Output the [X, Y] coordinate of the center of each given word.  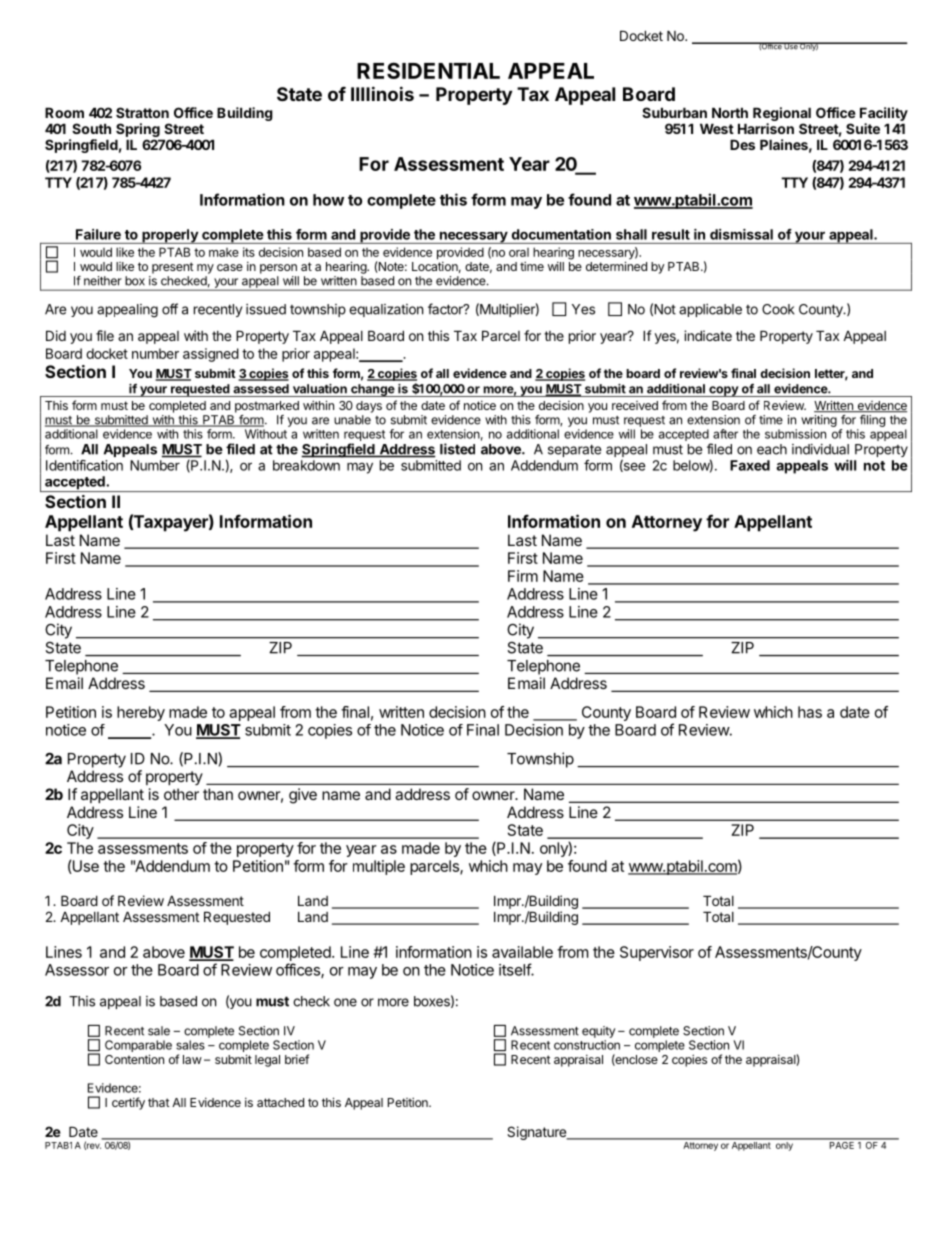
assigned [211, 355]
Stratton [142, 112]
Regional [782, 114]
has [810, 712]
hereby [141, 713]
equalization [386, 310]
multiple [379, 867]
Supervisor [657, 953]
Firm [523, 576]
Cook [778, 309]
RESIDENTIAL [428, 70]
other [181, 794]
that [159, 1102]
